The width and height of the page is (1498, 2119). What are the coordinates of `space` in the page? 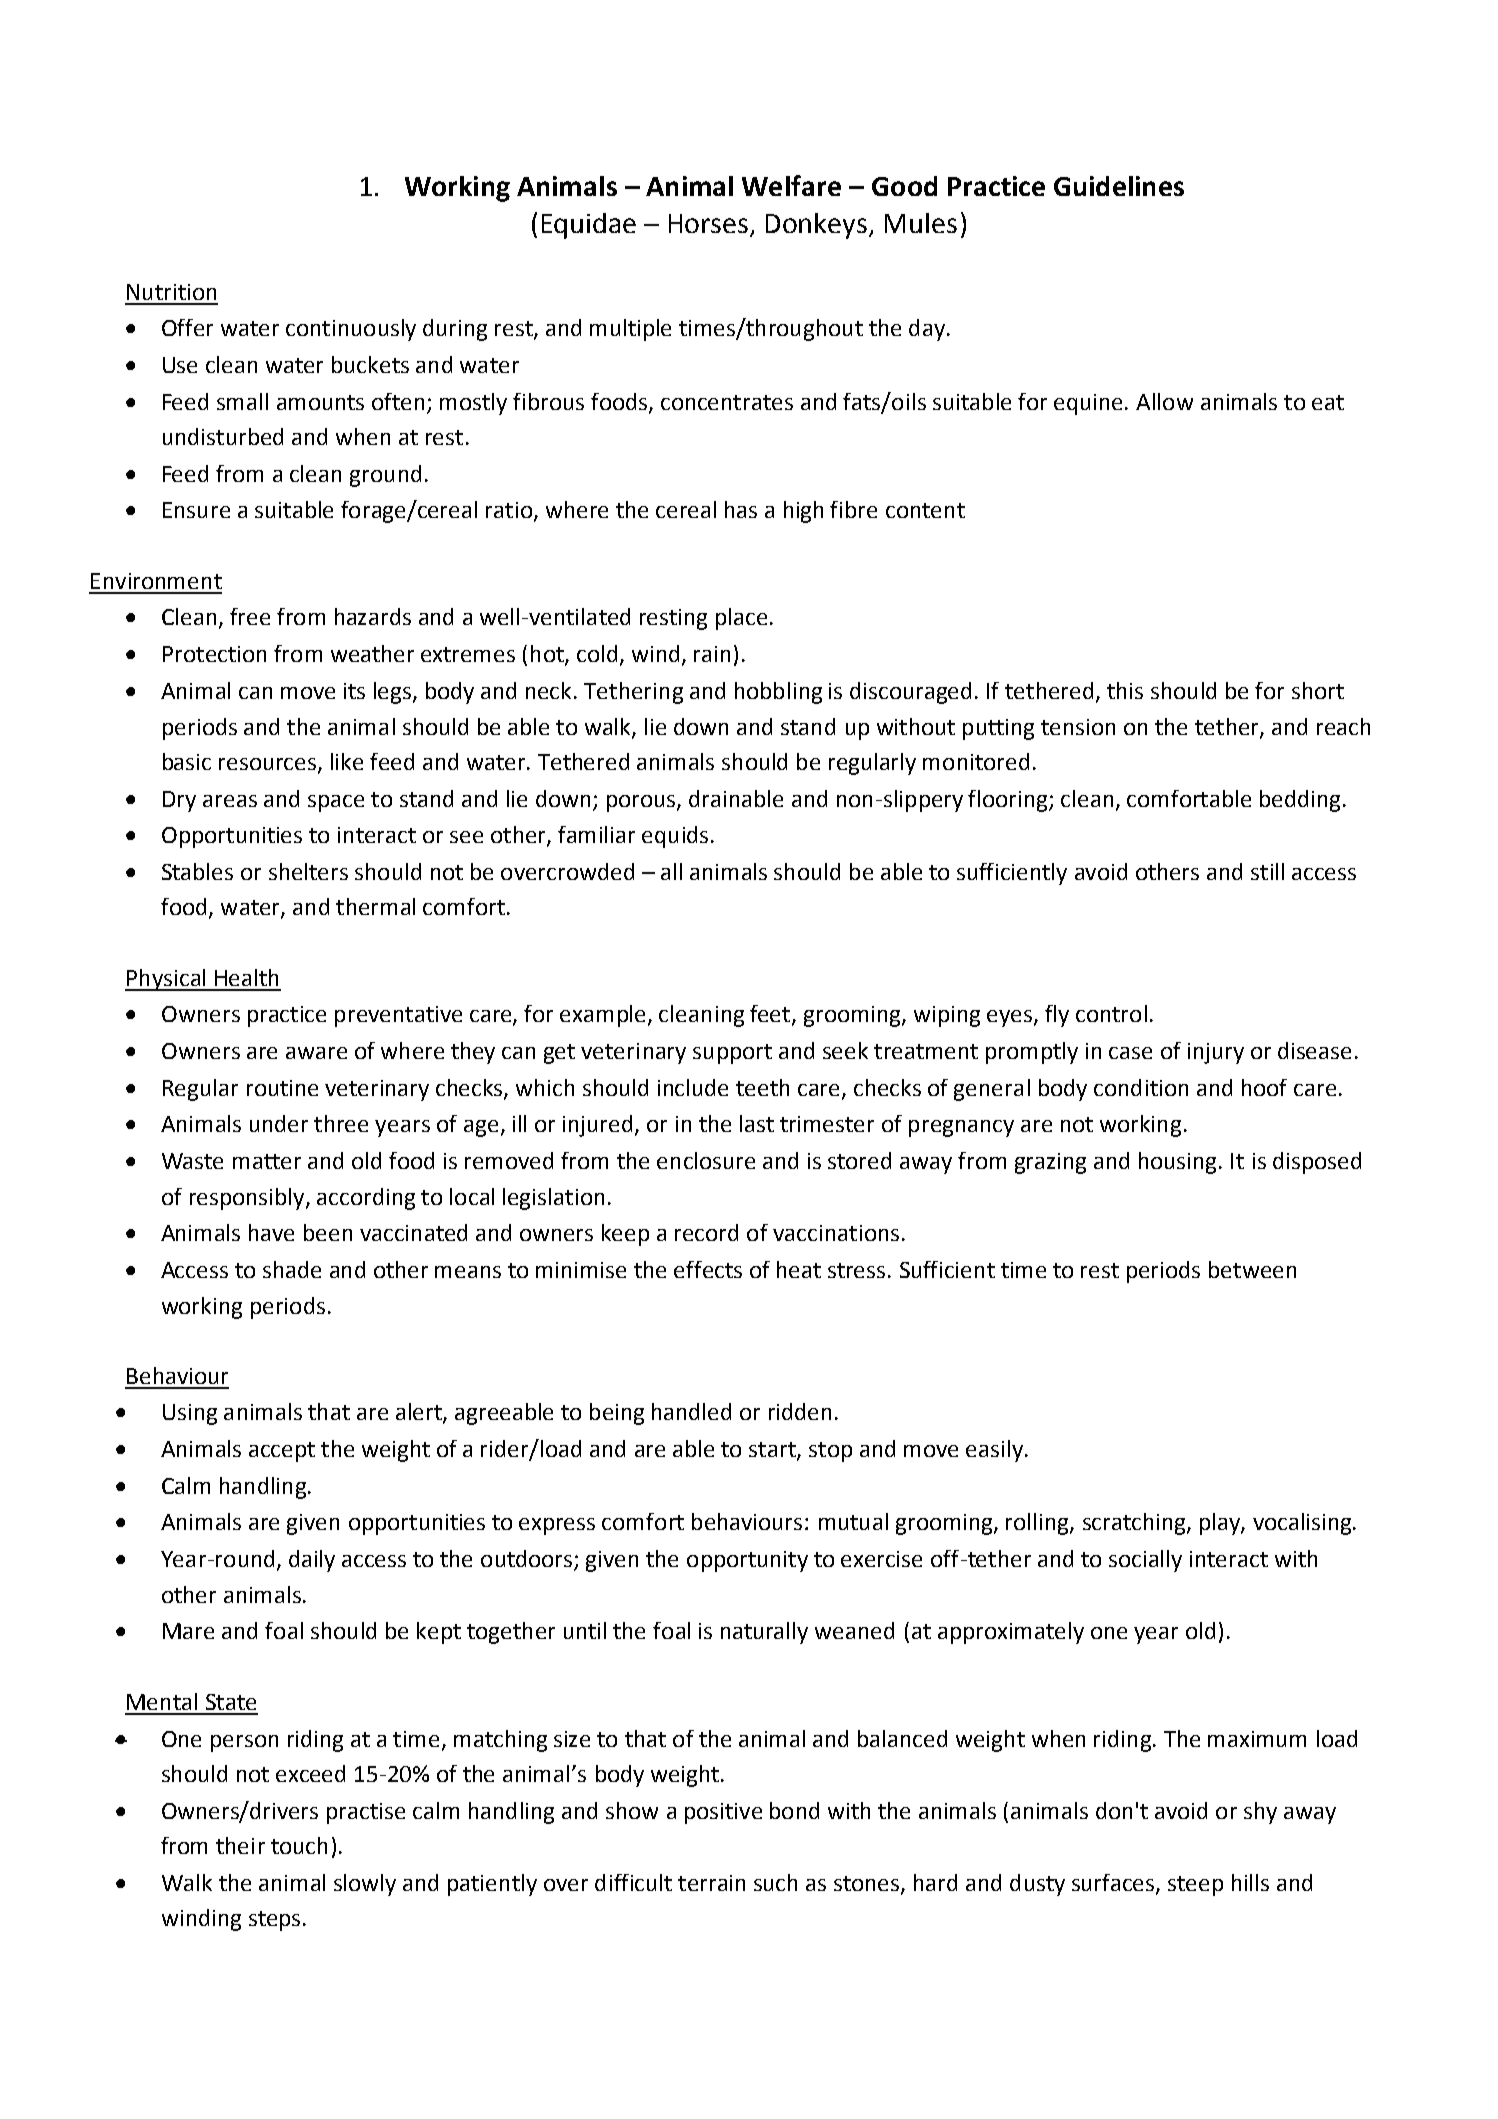 It's located at (336, 803).
